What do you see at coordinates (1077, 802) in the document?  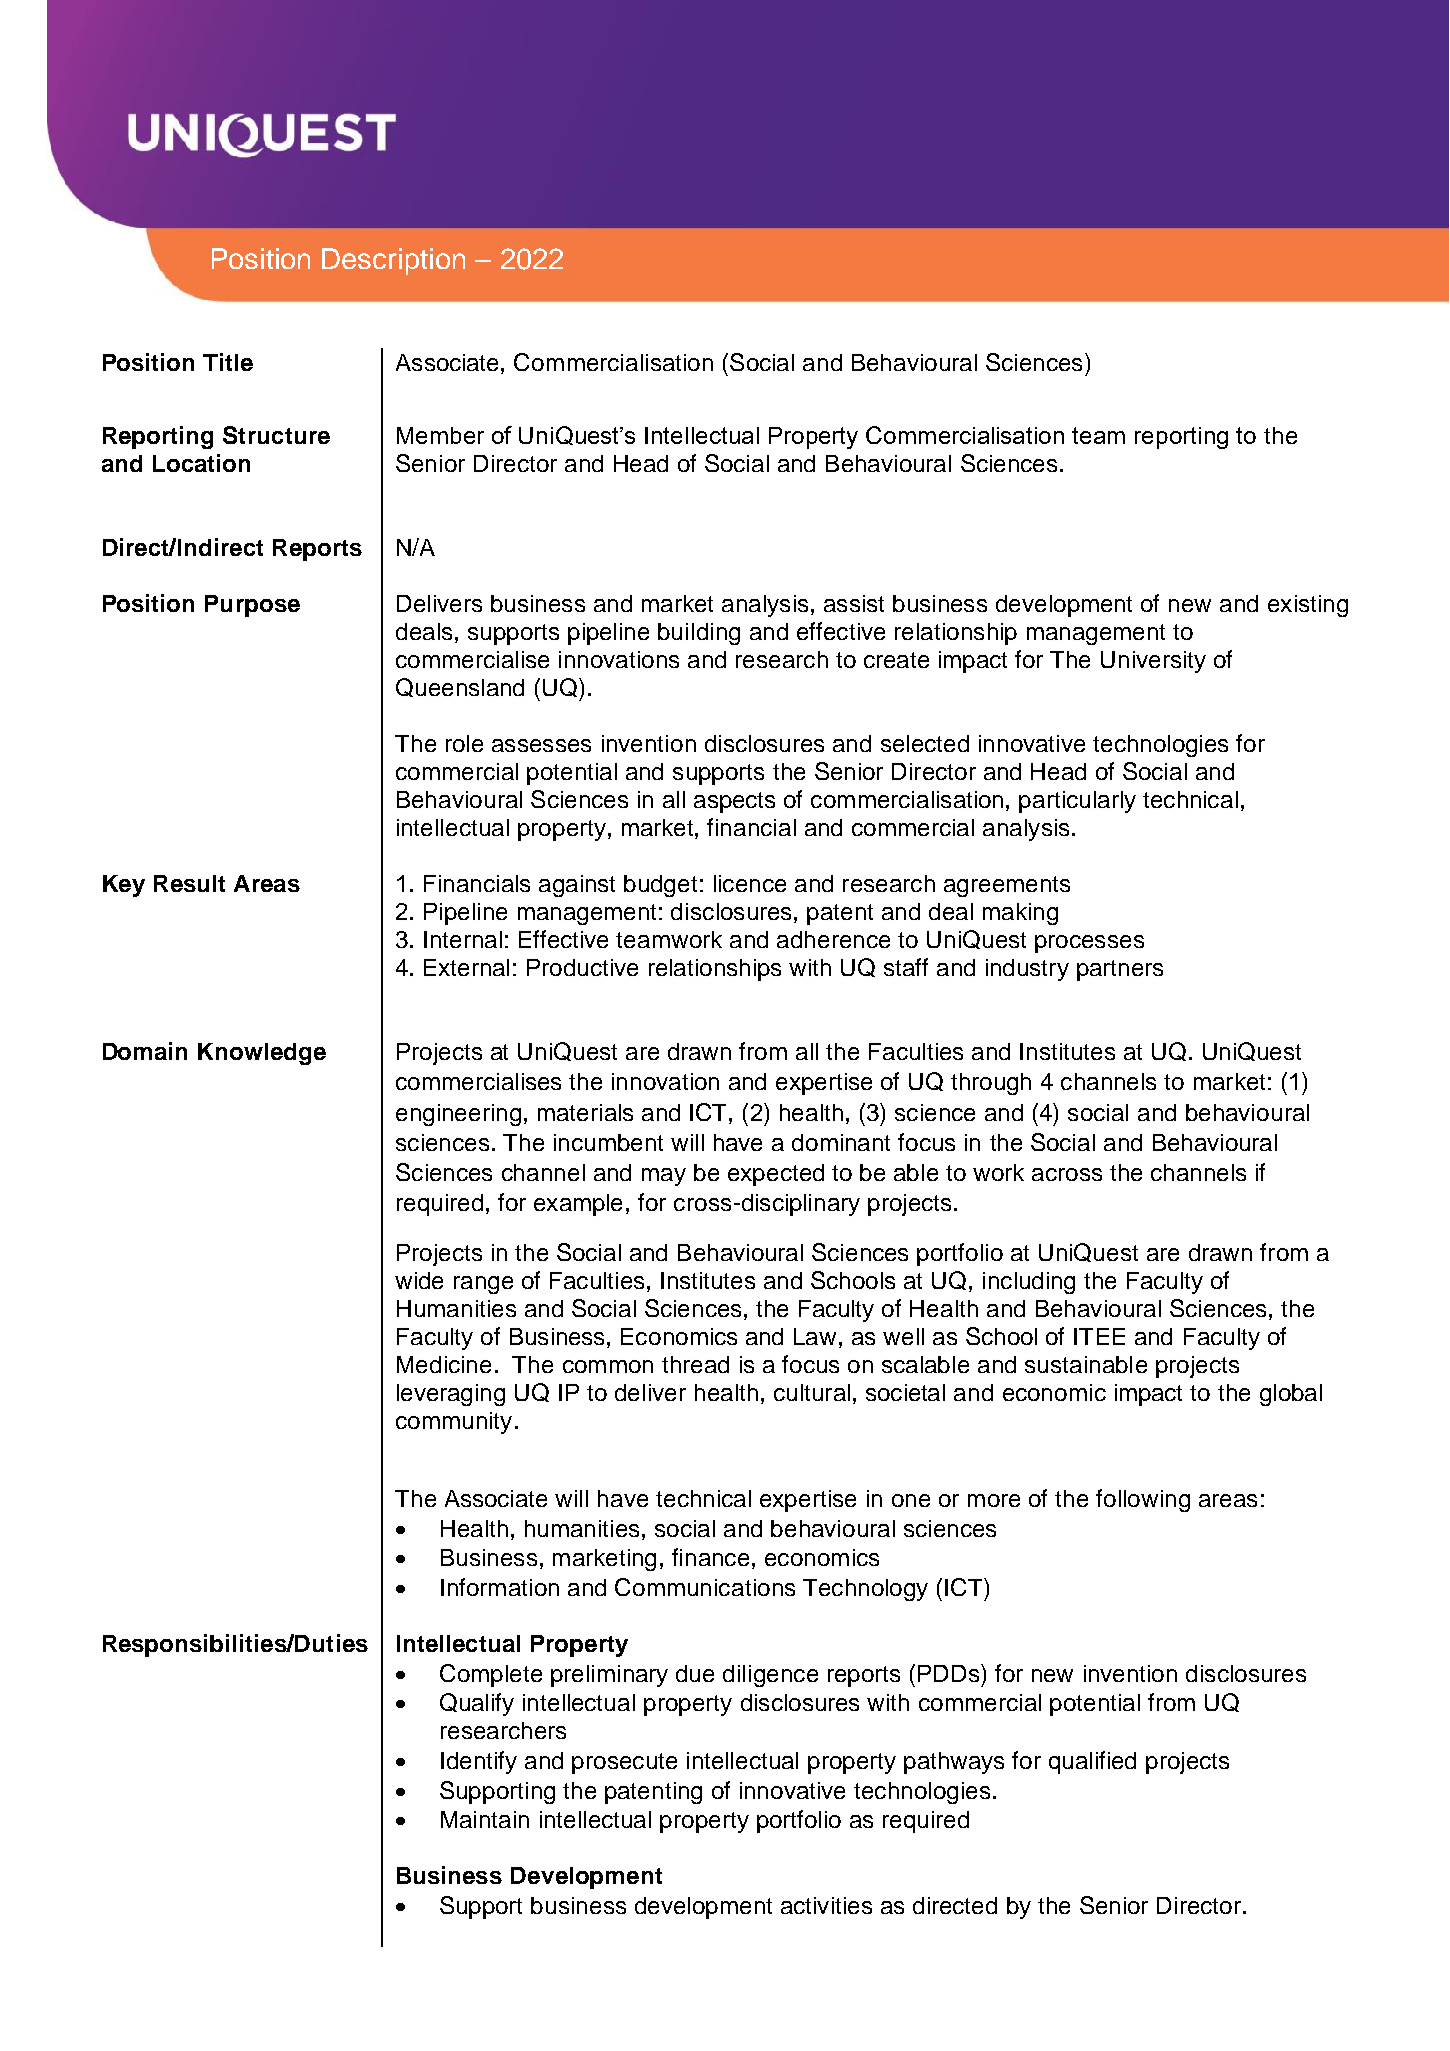 I see `particularly` at bounding box center [1077, 802].
